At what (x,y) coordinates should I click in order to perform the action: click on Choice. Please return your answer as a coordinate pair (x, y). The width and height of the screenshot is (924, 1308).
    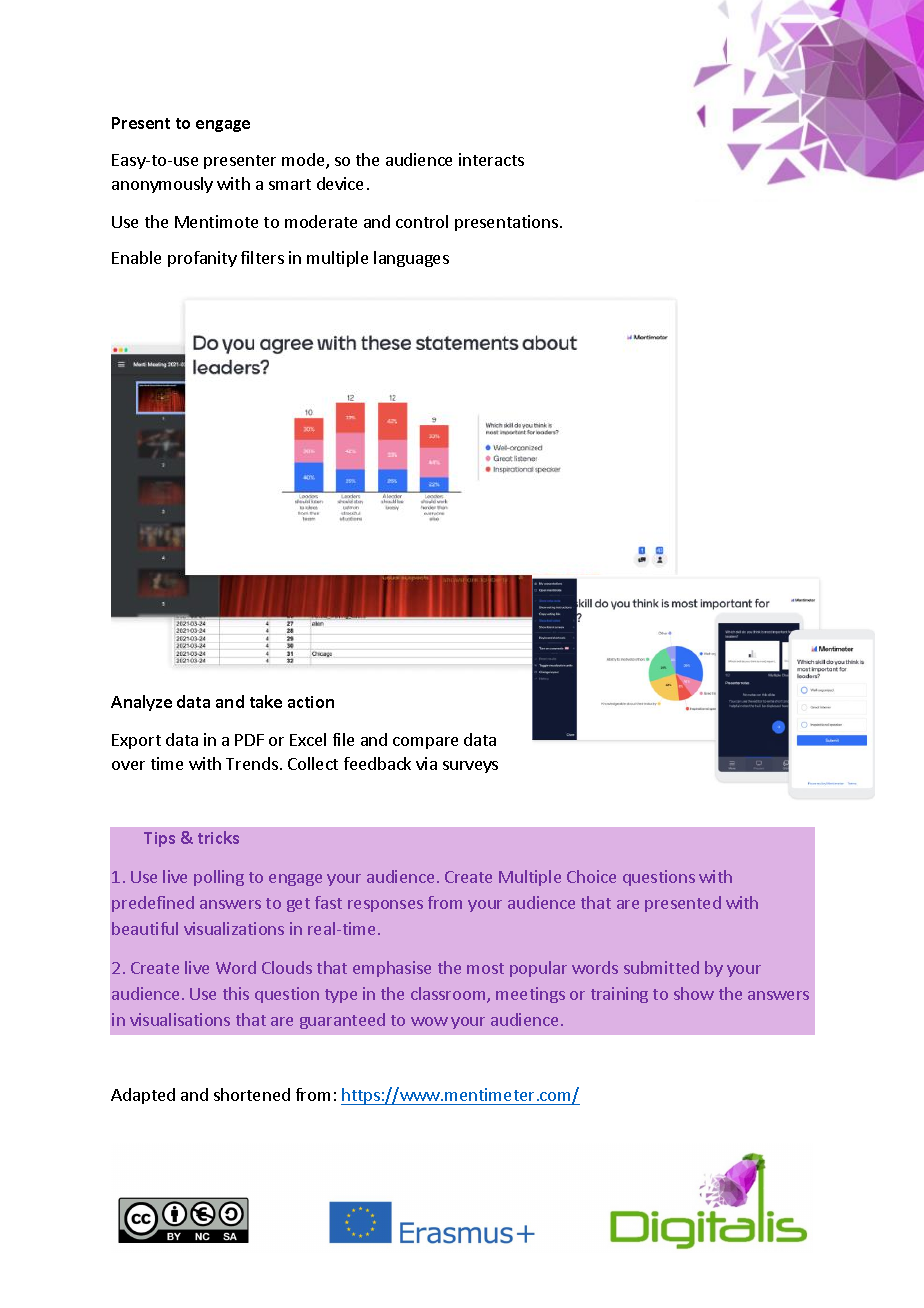
    Looking at the image, I should click on (591, 876).
